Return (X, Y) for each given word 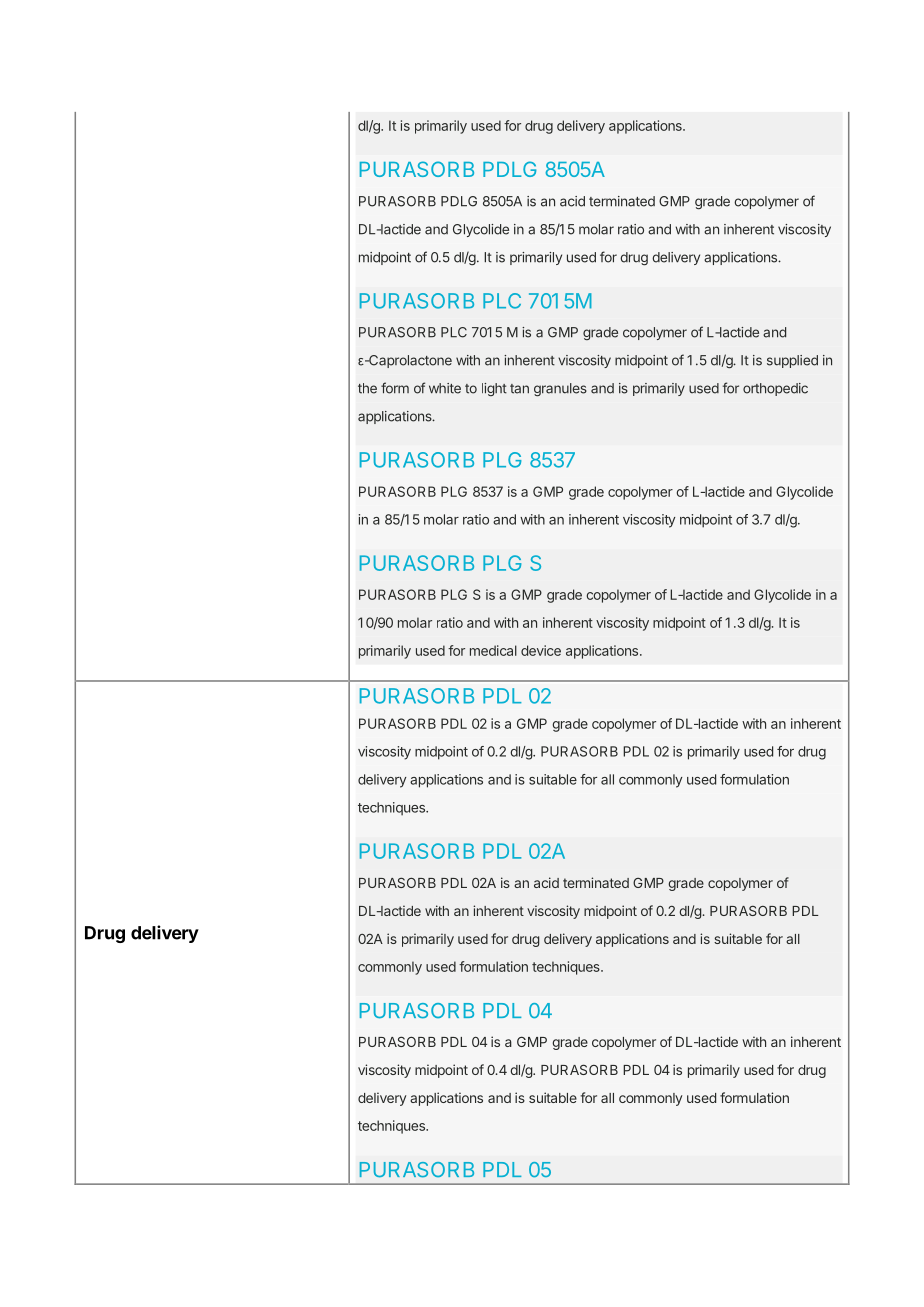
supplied (792, 361)
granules (560, 389)
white (445, 388)
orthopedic (775, 389)
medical (493, 650)
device (541, 650)
